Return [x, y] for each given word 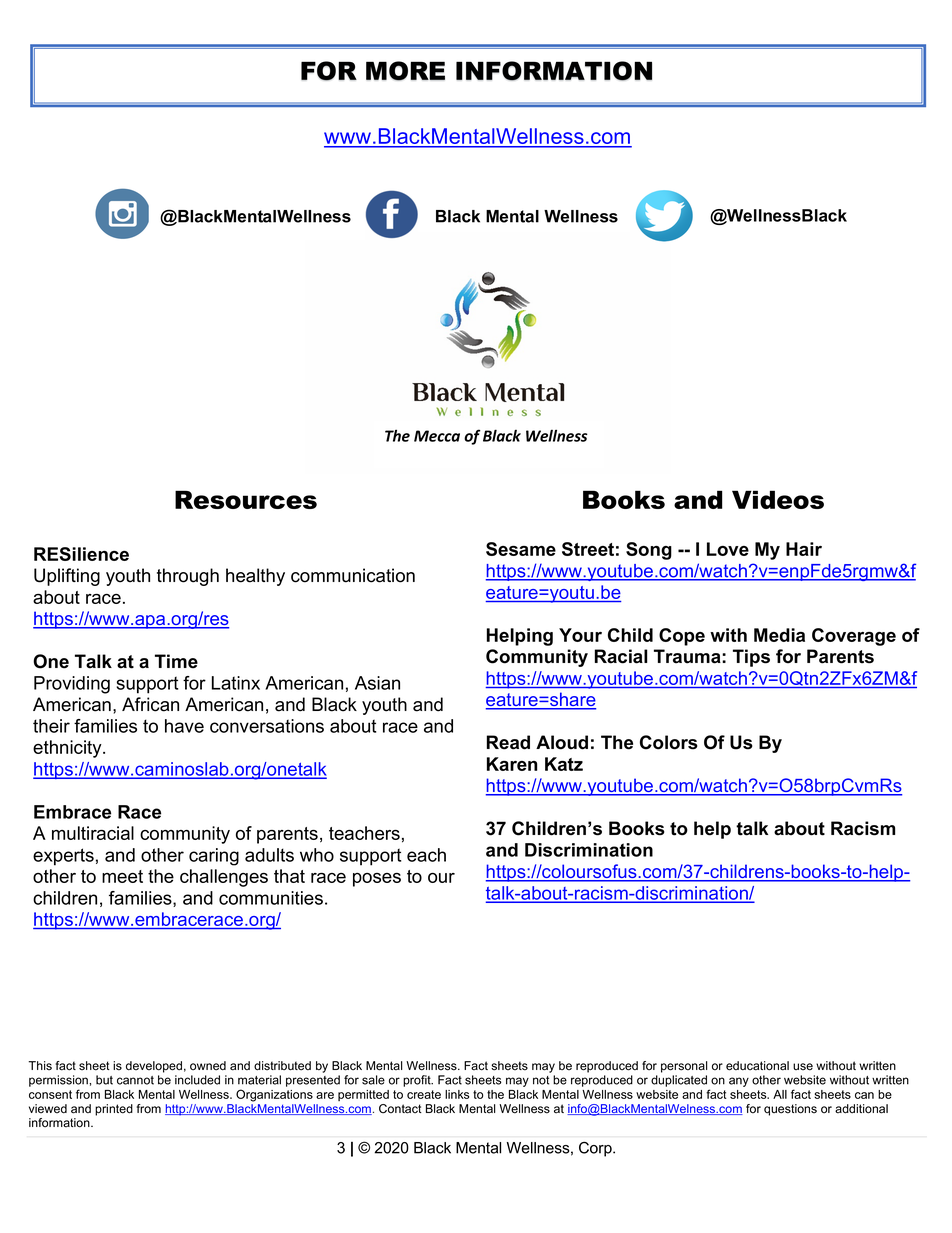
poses [377, 880]
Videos [778, 499]
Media [779, 635]
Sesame [521, 549]
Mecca [437, 436]
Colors [669, 742]
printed [114, 1110]
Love [728, 549]
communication [353, 575]
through [188, 577]
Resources [246, 499]
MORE [405, 71]
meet [122, 876]
